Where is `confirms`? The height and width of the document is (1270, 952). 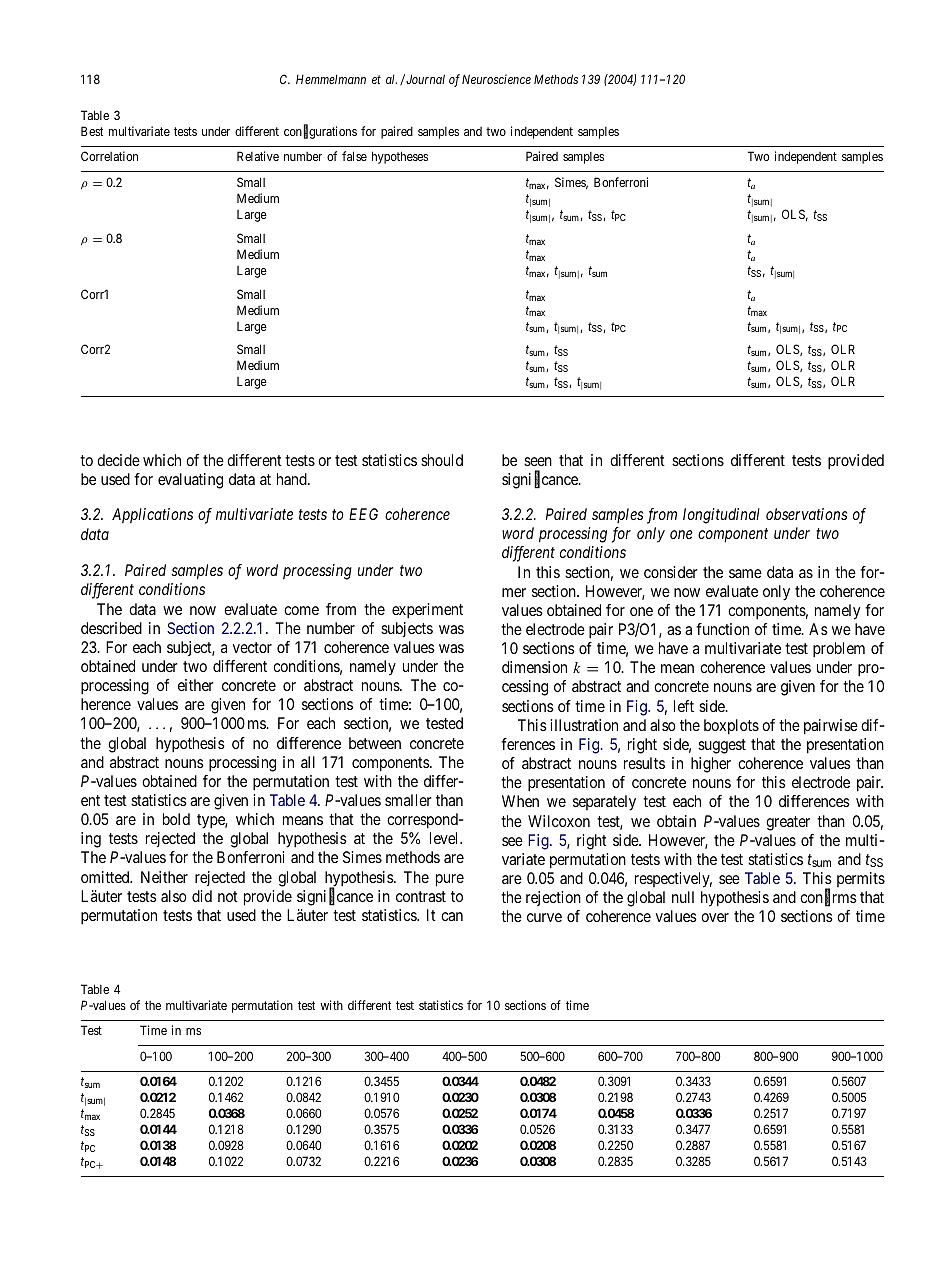 confirms is located at coordinates (828, 898).
